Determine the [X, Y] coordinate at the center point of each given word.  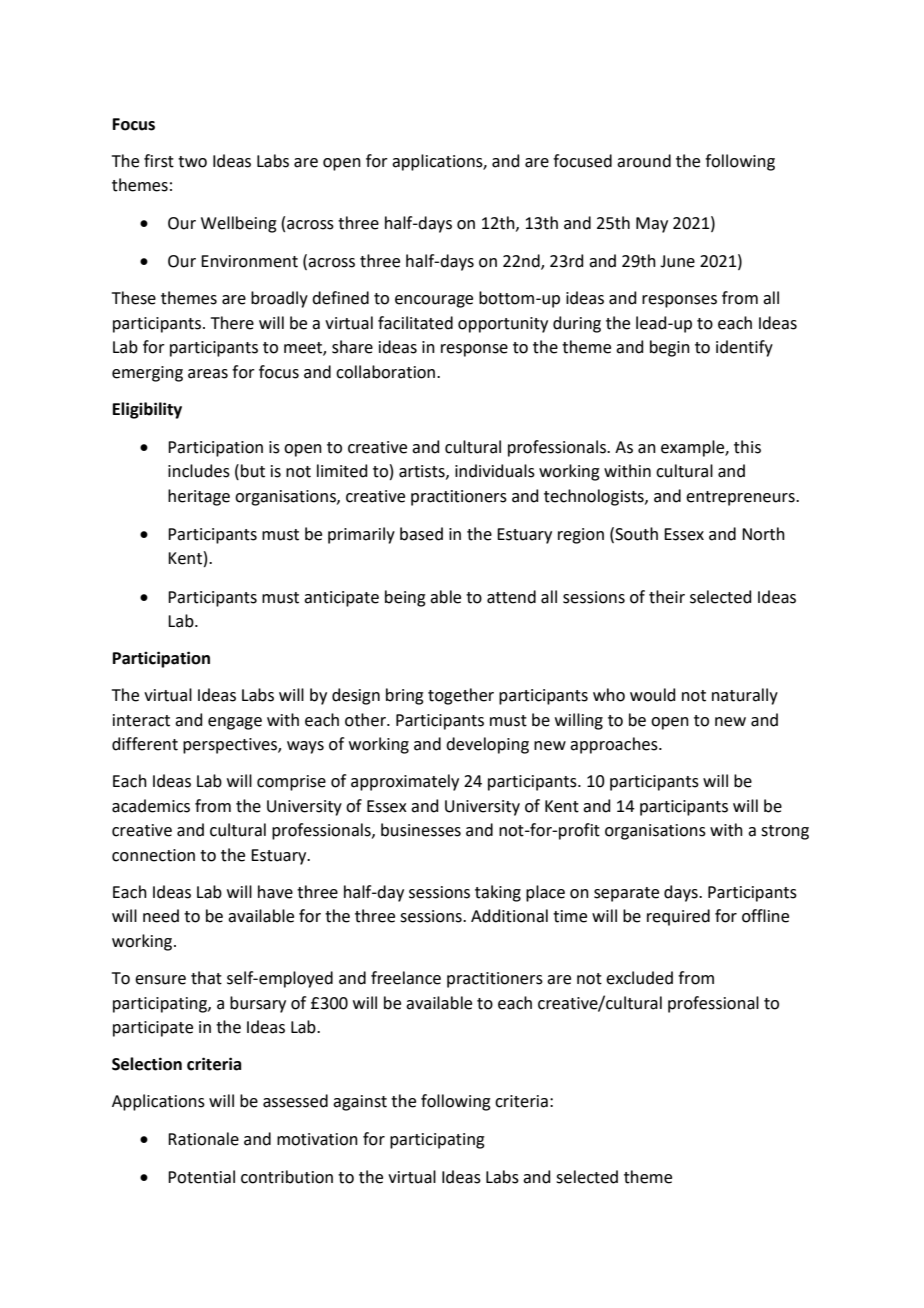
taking [498, 893]
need [161, 916]
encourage [434, 301]
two [192, 162]
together [461, 696]
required [678, 917]
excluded [639, 978]
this [747, 447]
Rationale [203, 1139]
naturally [745, 696]
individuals [495, 471]
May [652, 225]
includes [199, 471]
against [360, 1103]
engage [235, 723]
